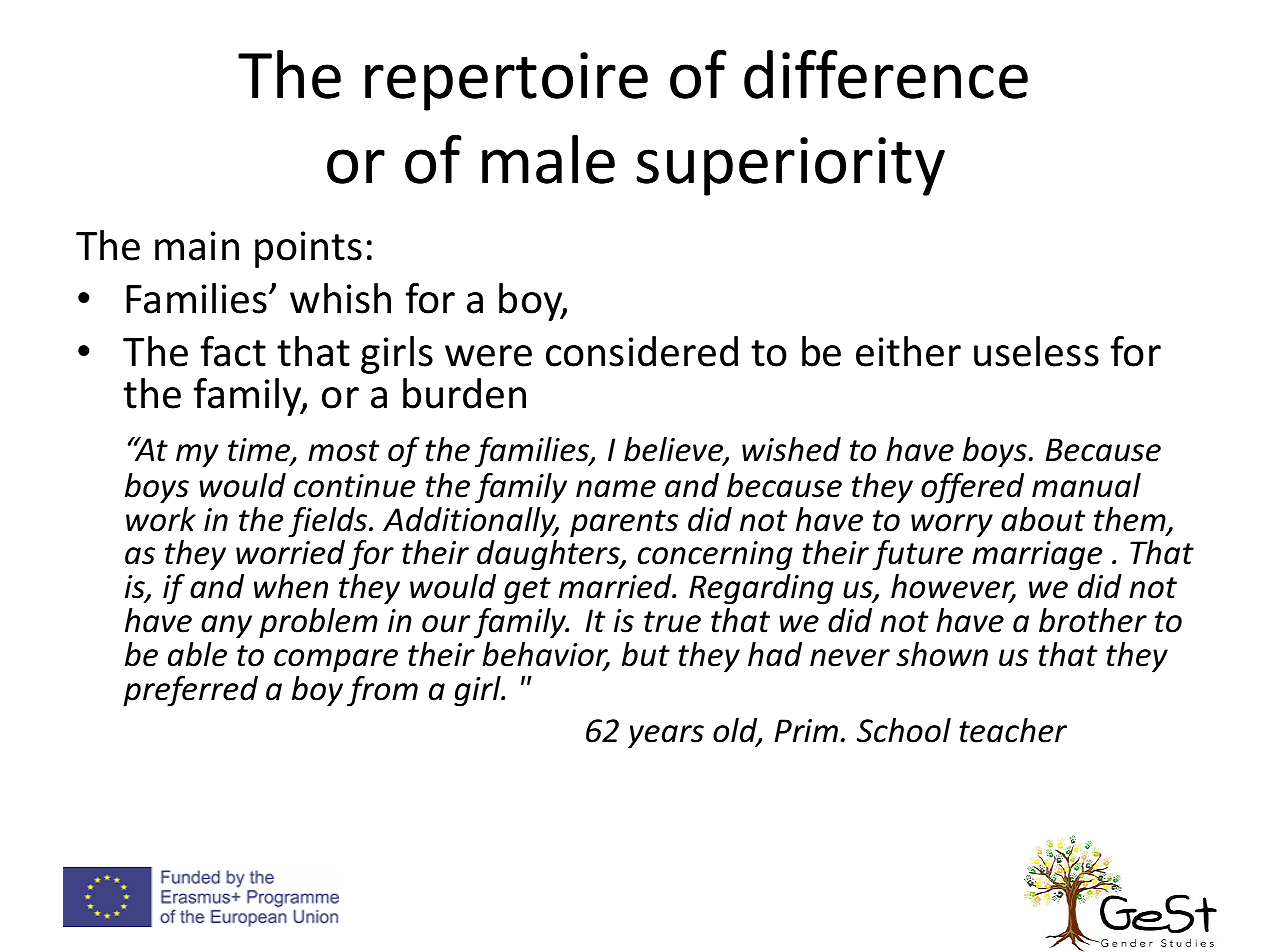 The height and width of the page is (952, 1270). What do you see at coordinates (506, 81) in the page?
I see `repertoire` at bounding box center [506, 81].
